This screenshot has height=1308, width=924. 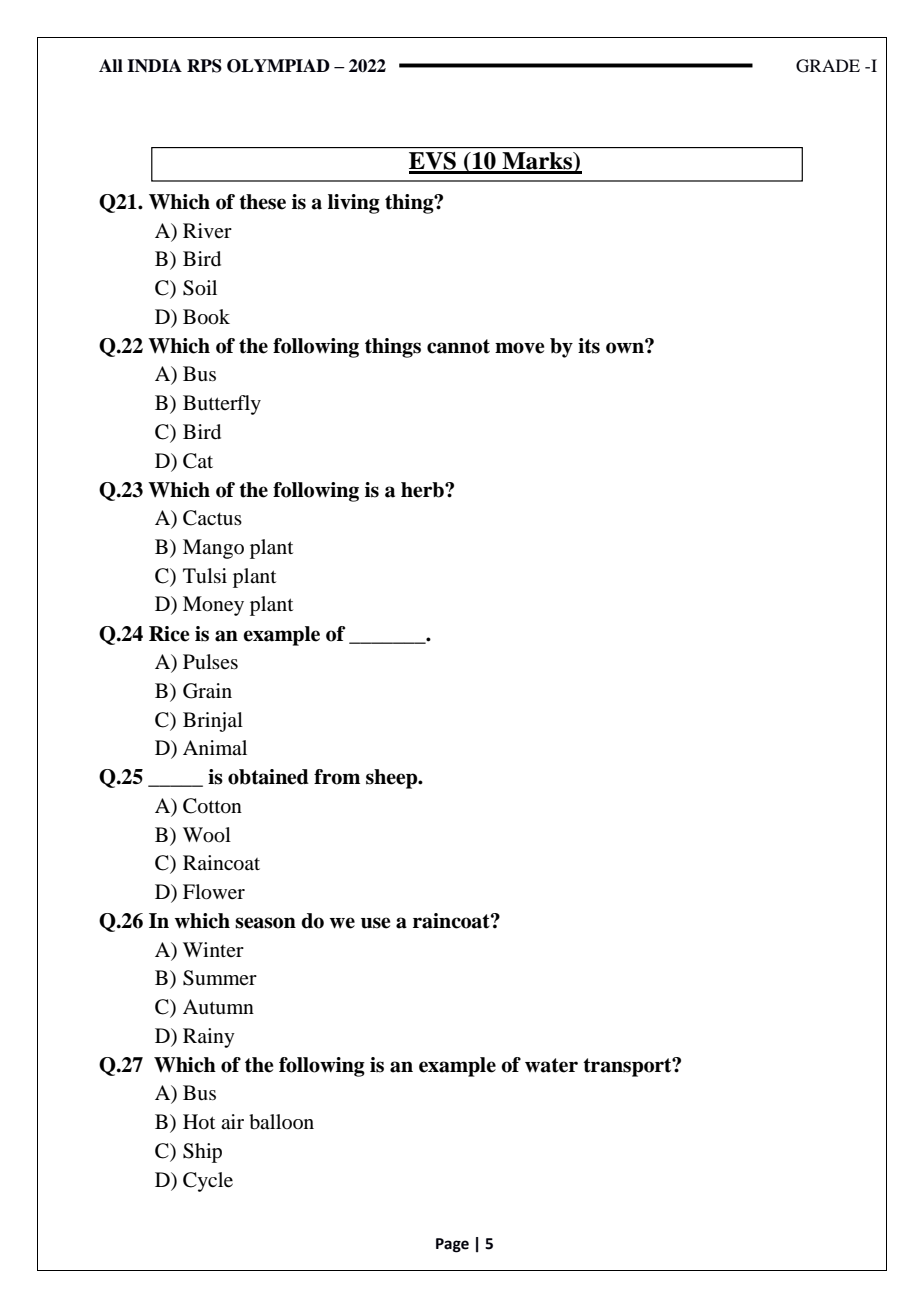 What do you see at coordinates (204, 66) in the screenshot?
I see `RPS` at bounding box center [204, 66].
